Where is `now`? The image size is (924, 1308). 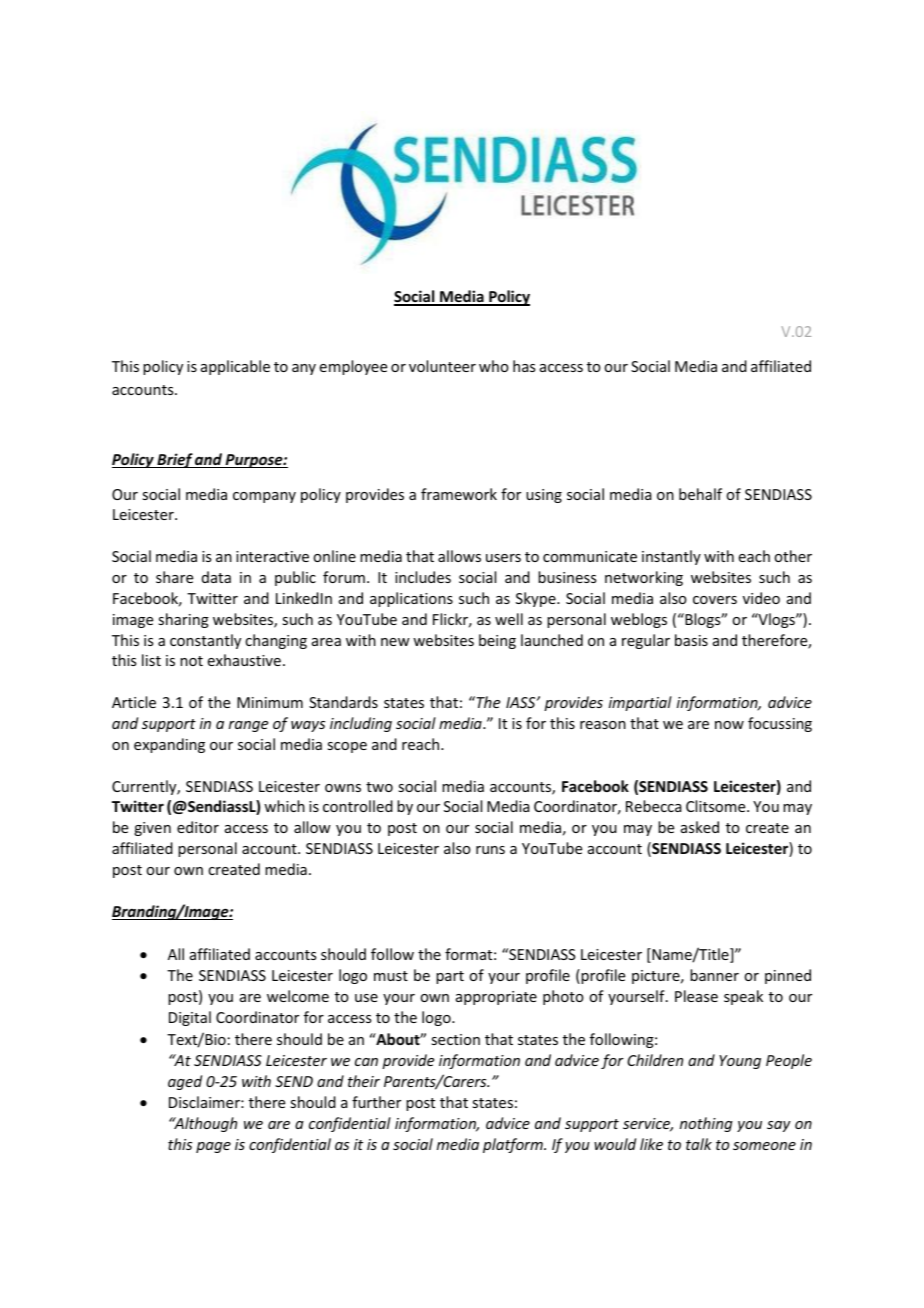
now is located at coordinates (729, 725).
